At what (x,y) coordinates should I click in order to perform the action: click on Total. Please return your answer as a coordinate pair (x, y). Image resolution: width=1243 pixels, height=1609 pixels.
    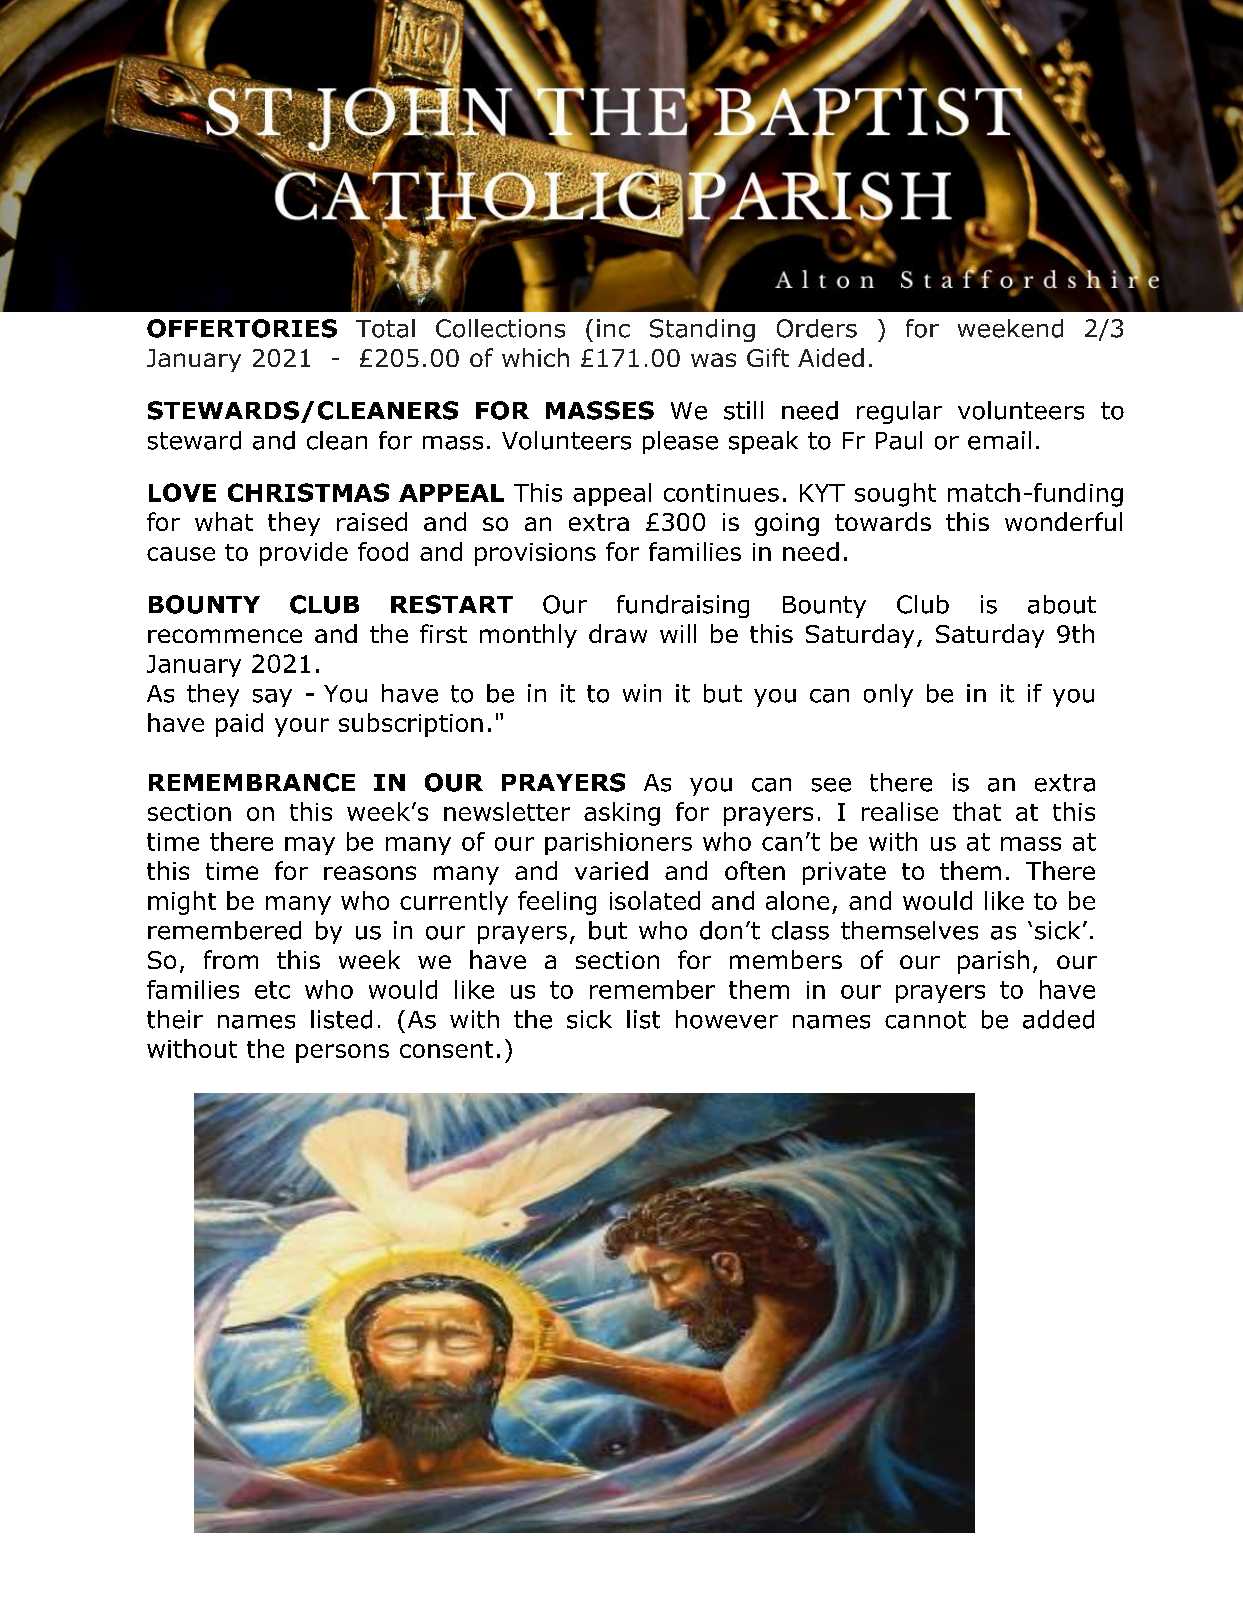
    Looking at the image, I should click on (385, 328).
